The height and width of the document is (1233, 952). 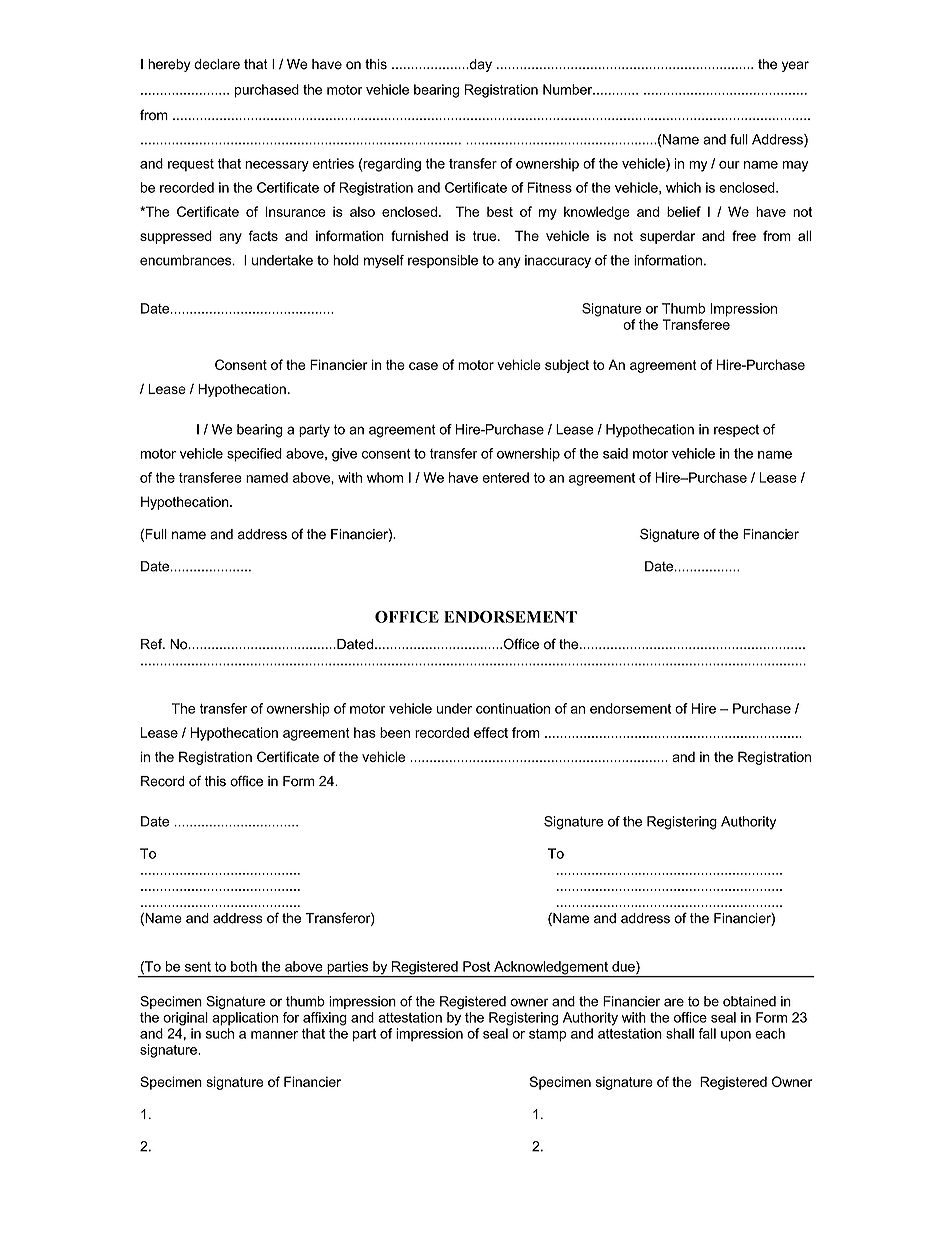 I want to click on declare, so click(x=217, y=64).
